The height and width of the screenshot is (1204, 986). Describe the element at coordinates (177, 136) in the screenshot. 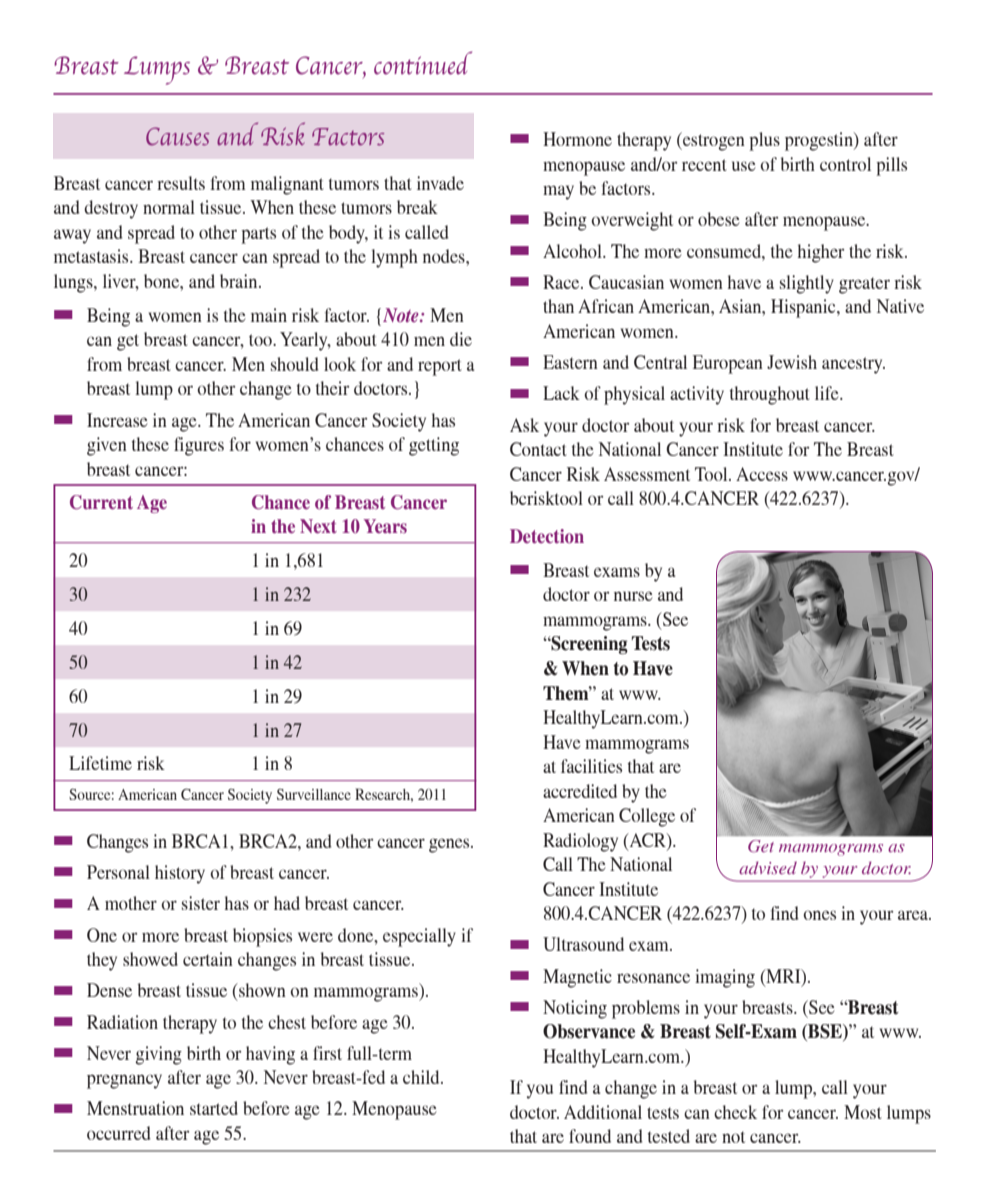

I see `Causes` at that location.
